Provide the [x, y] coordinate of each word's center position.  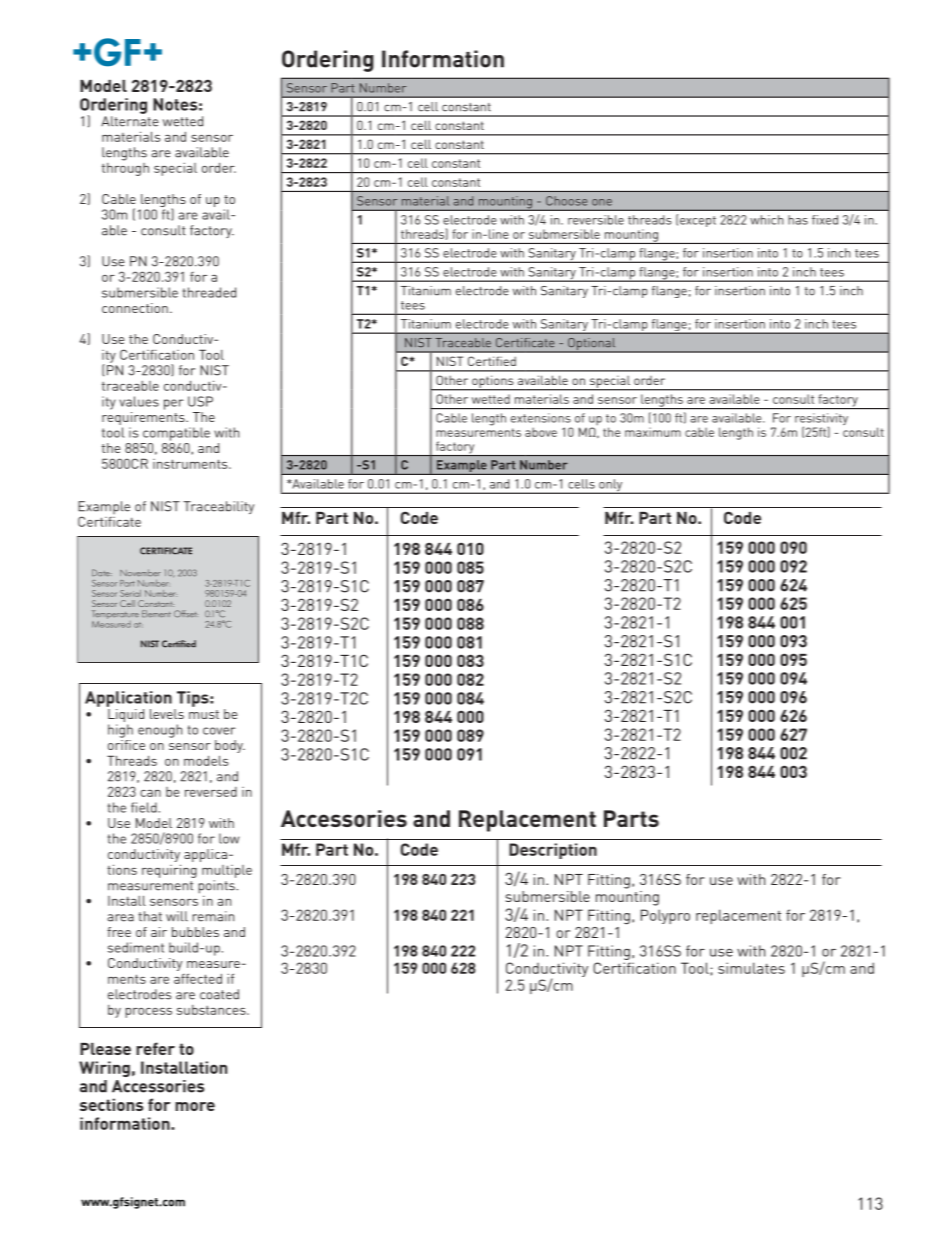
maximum [653, 432]
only [611, 486]
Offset [186, 614]
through [125, 168]
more [195, 1106]
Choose [566, 201]
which [767, 220]
